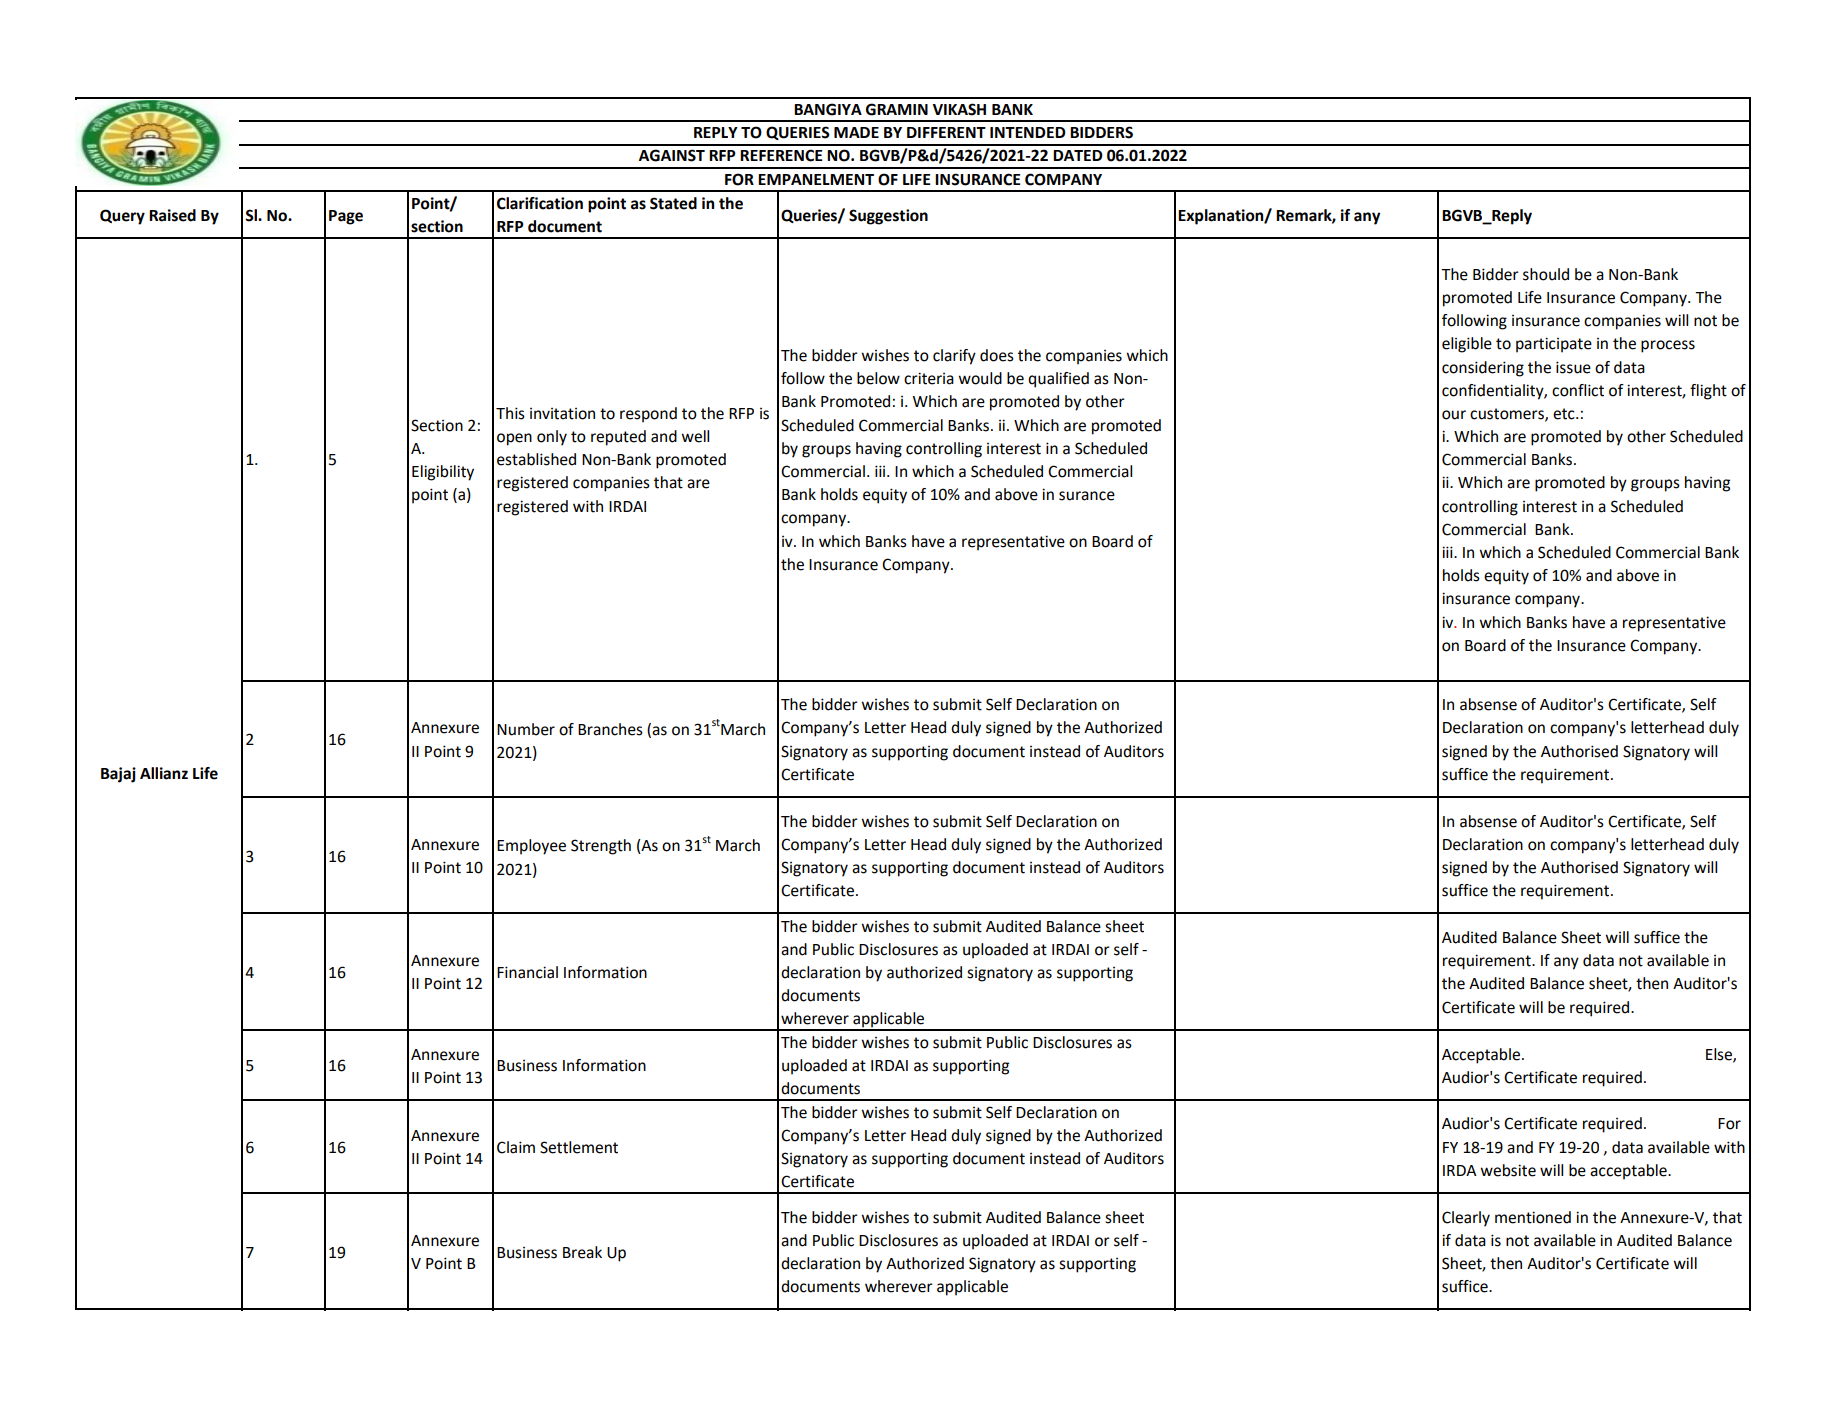 This image has width=1842, height=1424. I want to click on our, so click(1454, 415).
